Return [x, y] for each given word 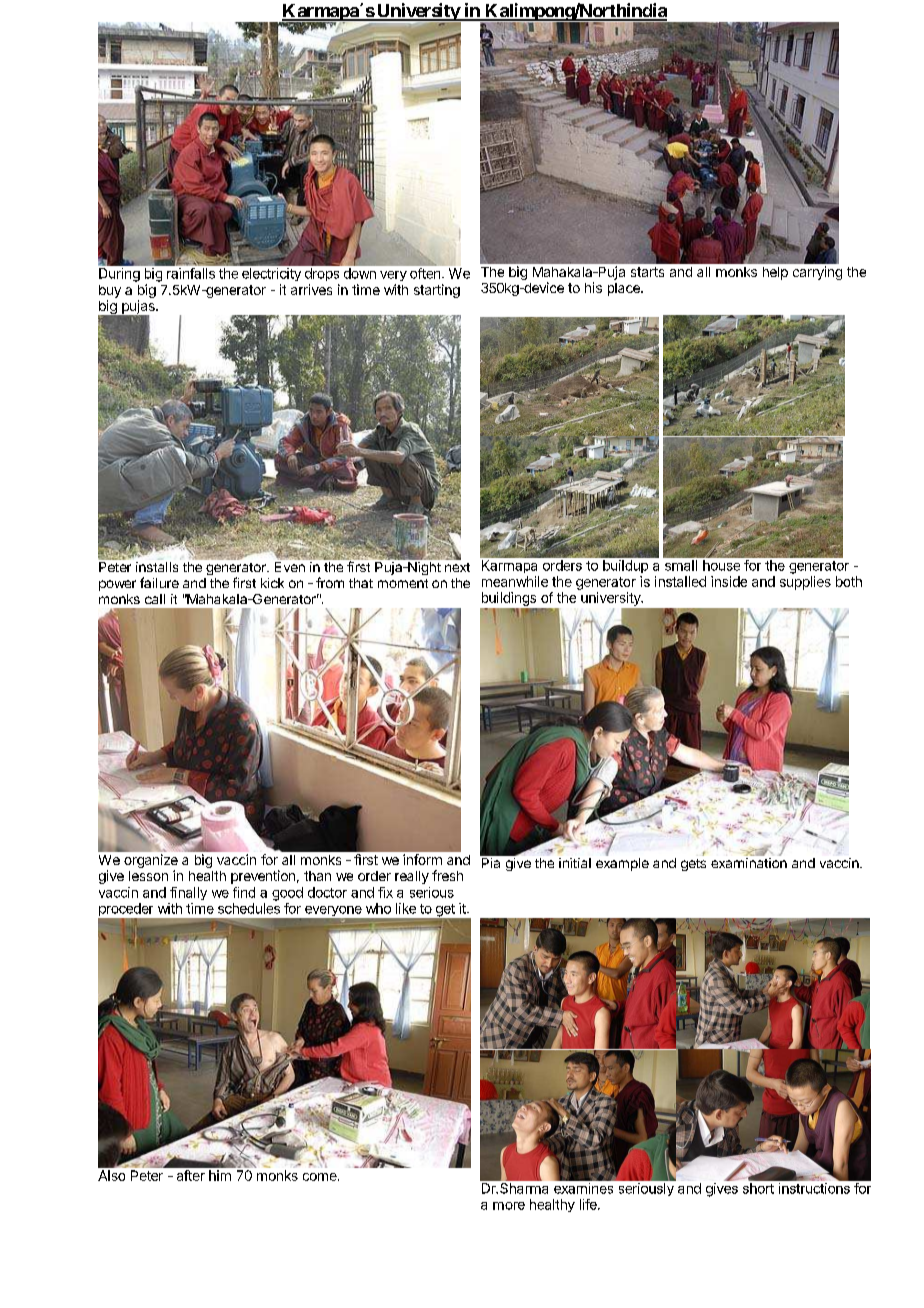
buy [110, 291]
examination [749, 863]
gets [693, 865]
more [509, 1206]
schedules [249, 908]
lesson [148, 876]
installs [157, 567]
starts [647, 272]
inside [729, 581]
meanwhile [515, 581]
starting [437, 291]
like [406, 908]
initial [575, 863]
